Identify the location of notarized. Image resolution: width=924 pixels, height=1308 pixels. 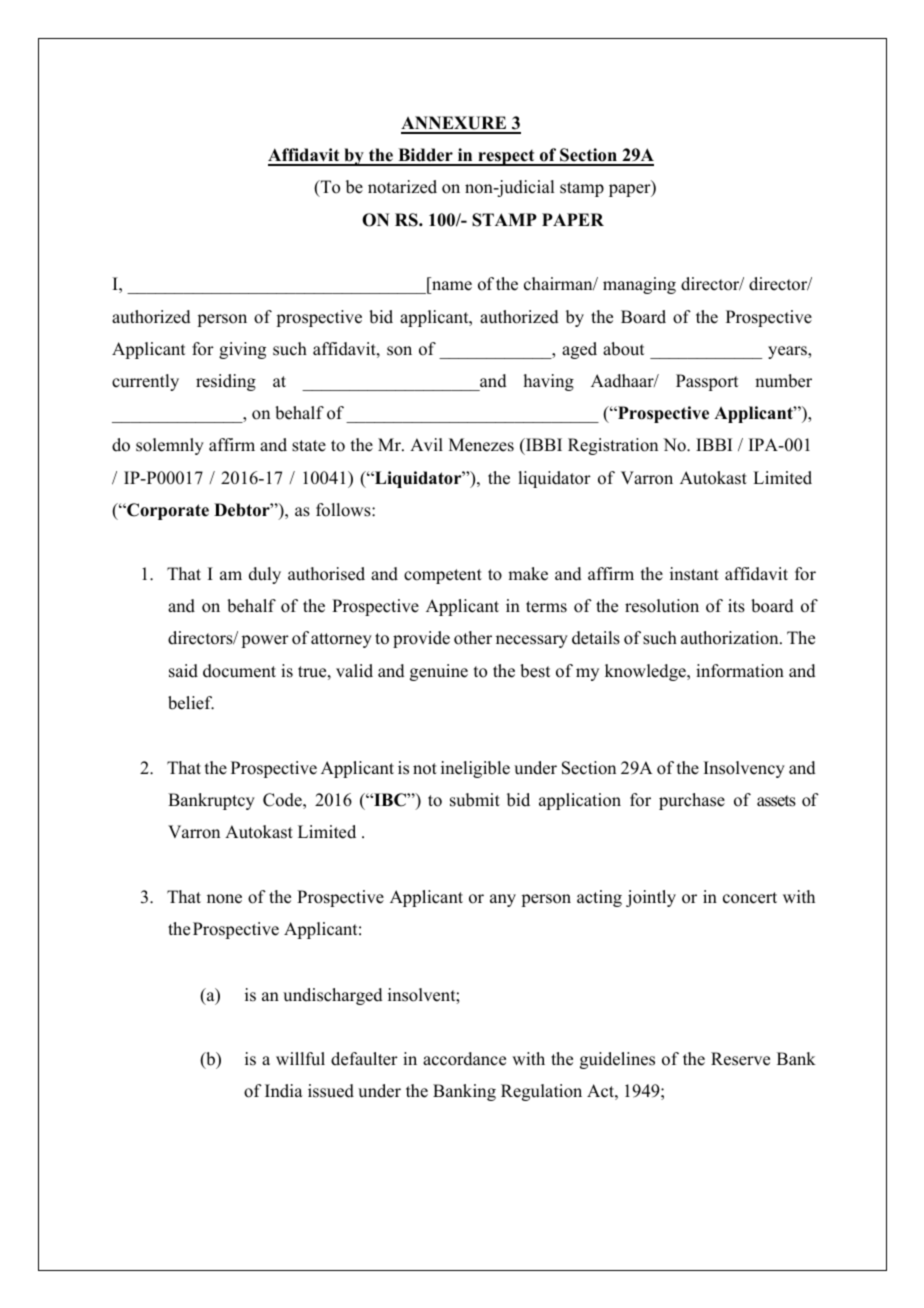
(402, 187).
